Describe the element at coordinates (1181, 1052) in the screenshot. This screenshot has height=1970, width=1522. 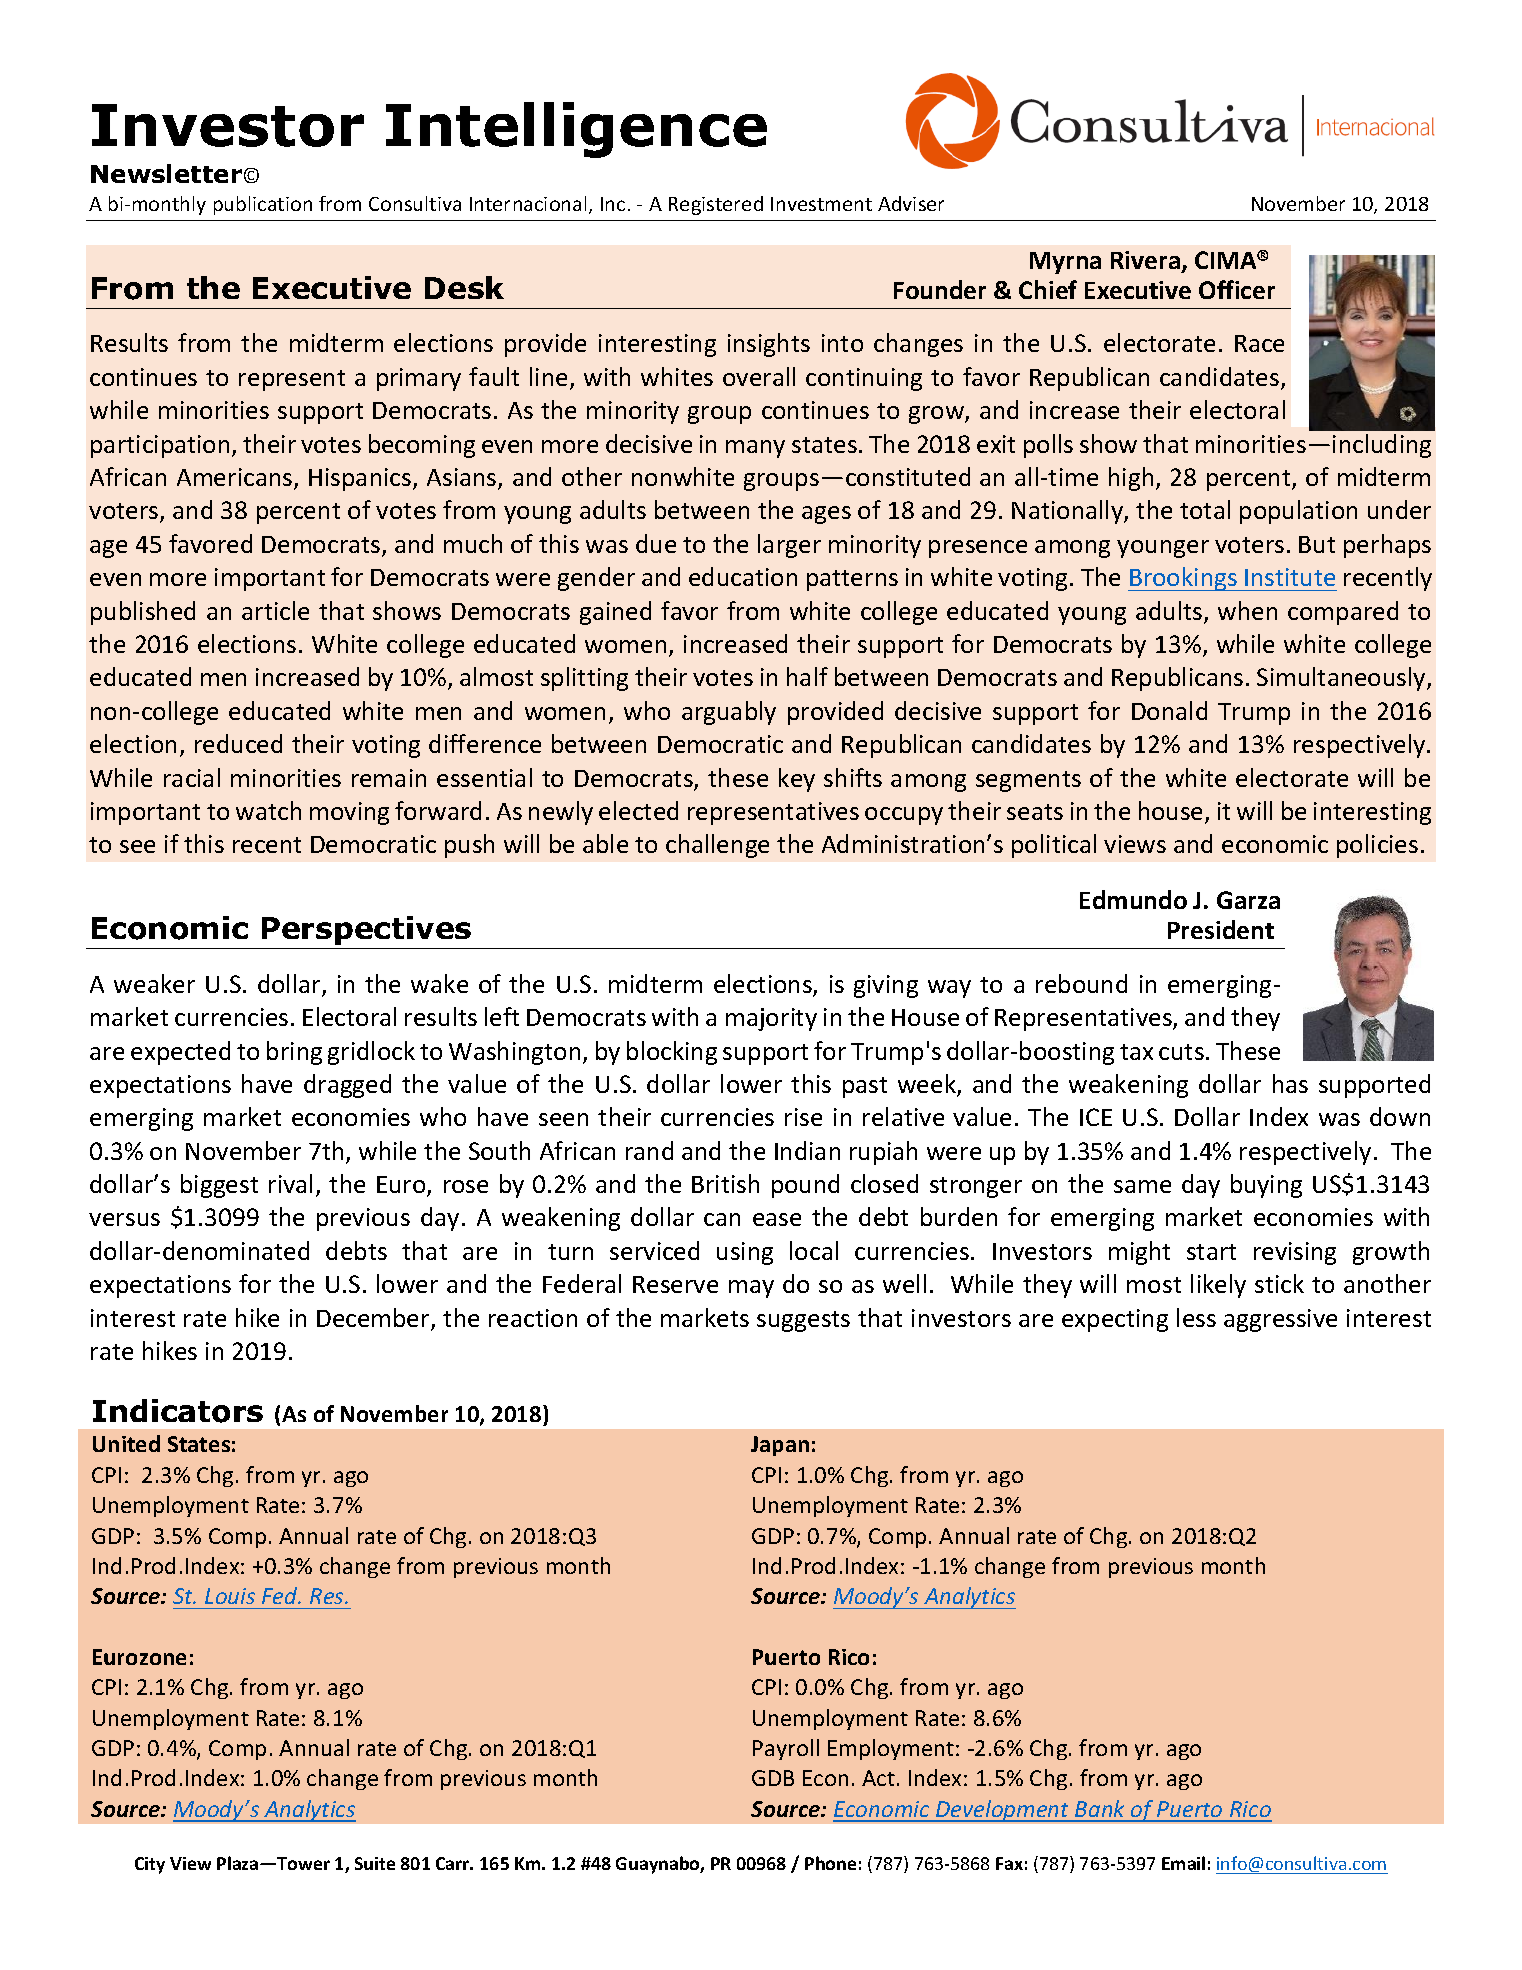
I see `cuts` at that location.
